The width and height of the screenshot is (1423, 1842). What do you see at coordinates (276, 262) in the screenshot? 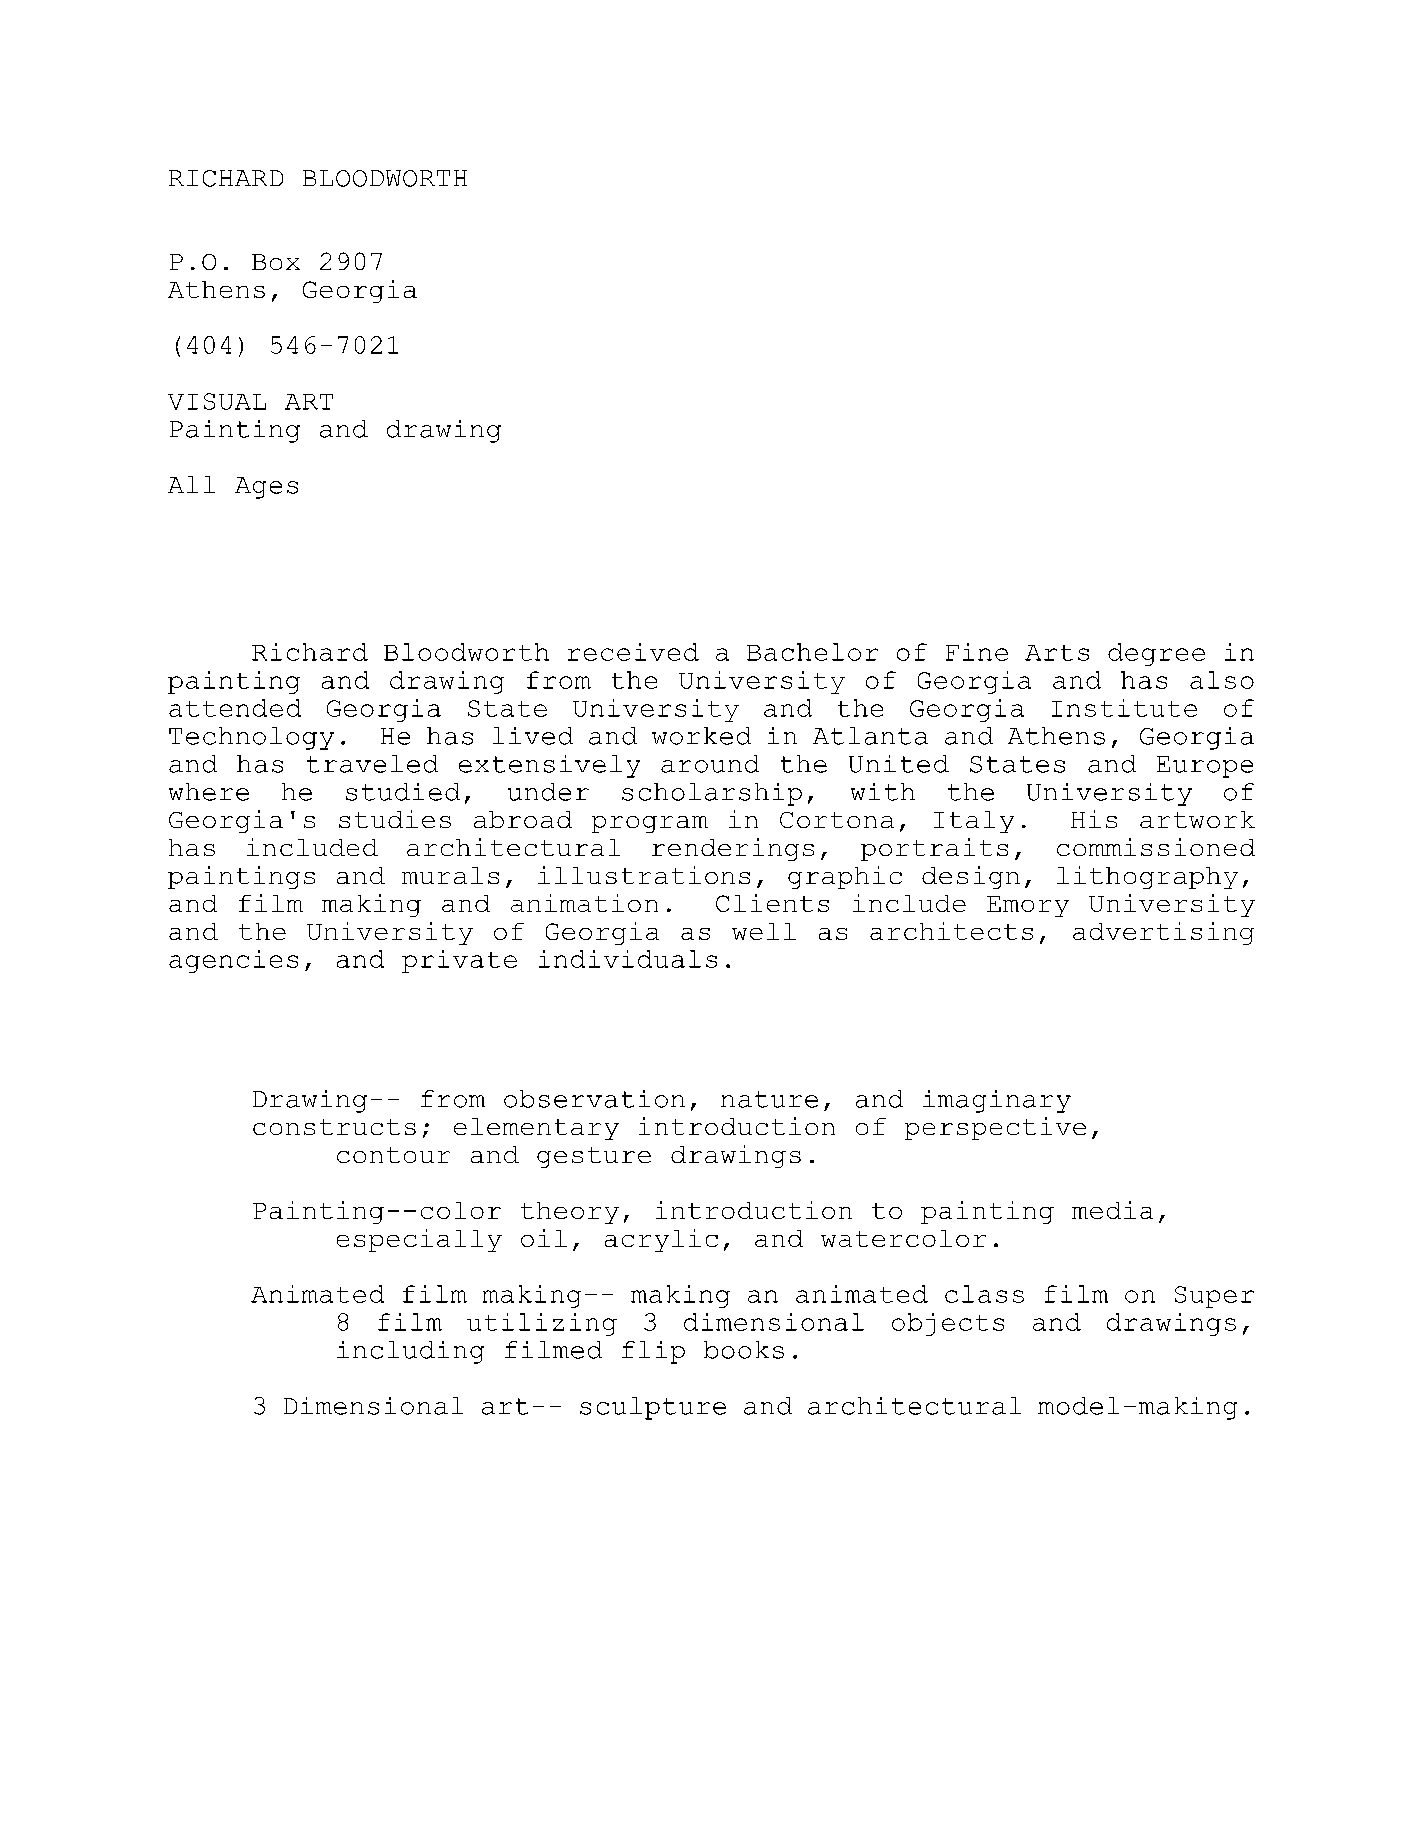
I see `Box` at bounding box center [276, 262].
